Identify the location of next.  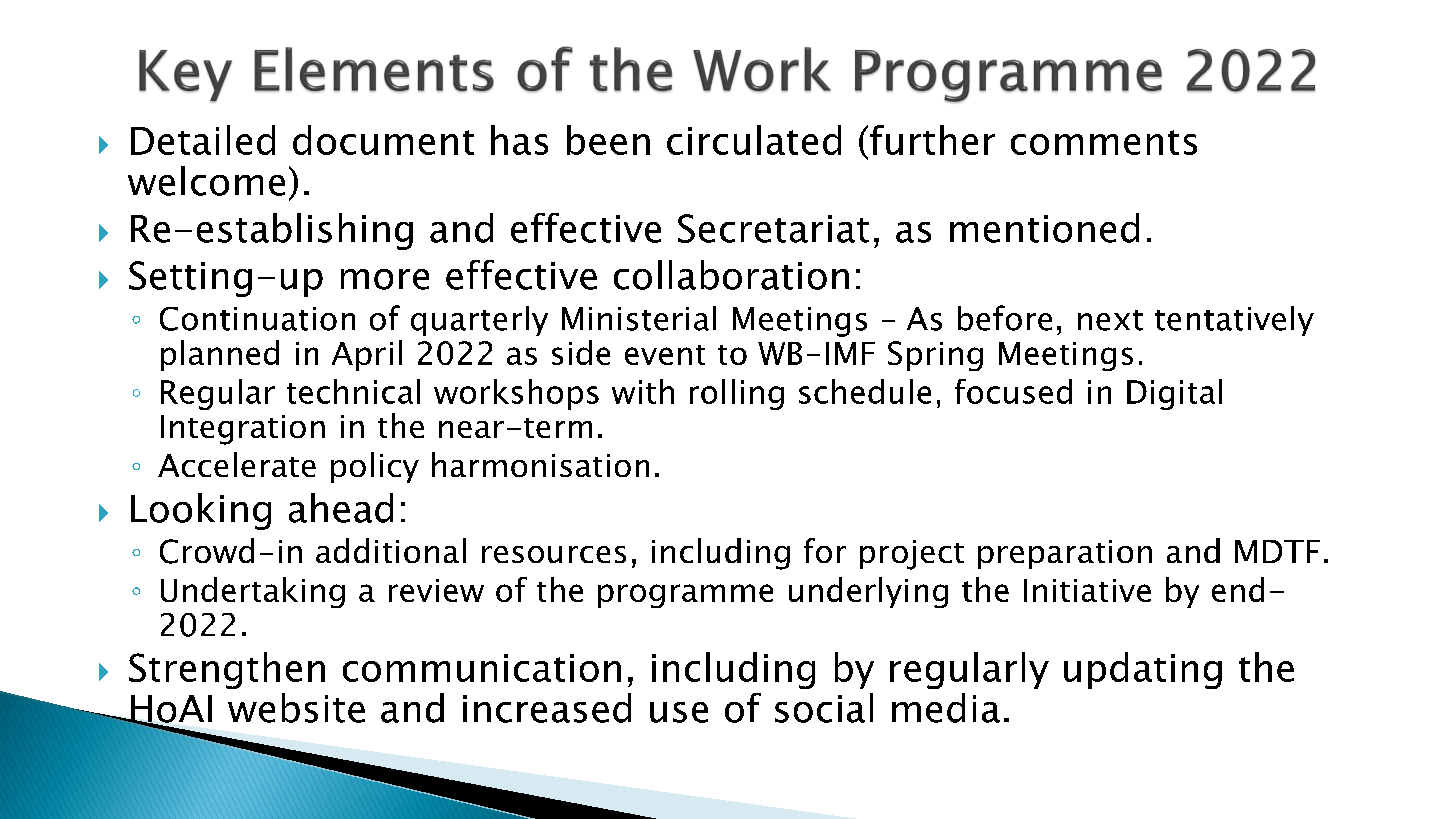
(1110, 320).
